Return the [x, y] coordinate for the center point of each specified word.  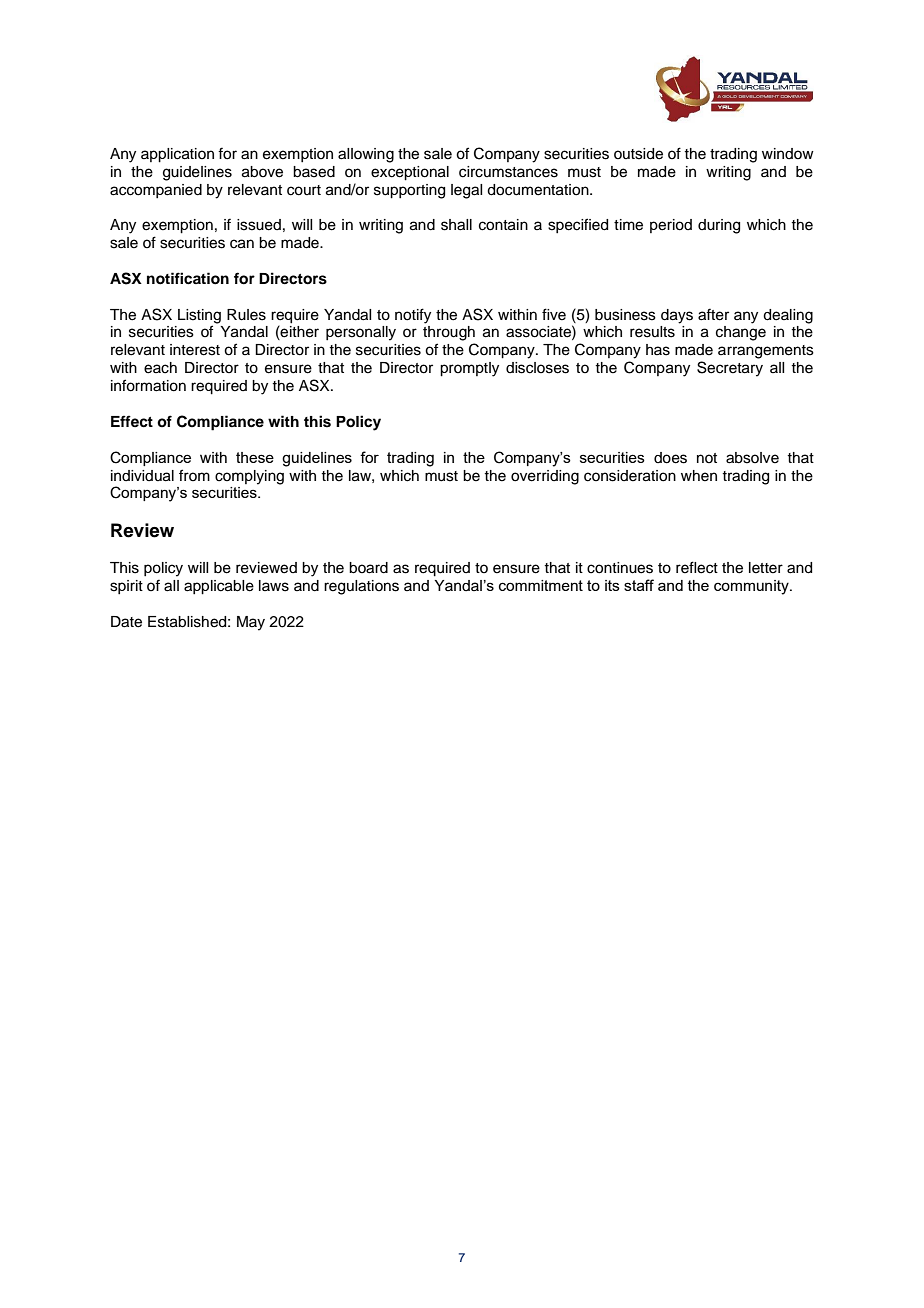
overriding [545, 477]
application [177, 155]
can [242, 244]
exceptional [410, 173]
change [741, 333]
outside [638, 154]
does [670, 458]
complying [249, 477]
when [699, 476]
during [719, 226]
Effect [132, 421]
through [449, 333]
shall [456, 225]
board [368, 568]
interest [195, 350]
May [251, 623]
